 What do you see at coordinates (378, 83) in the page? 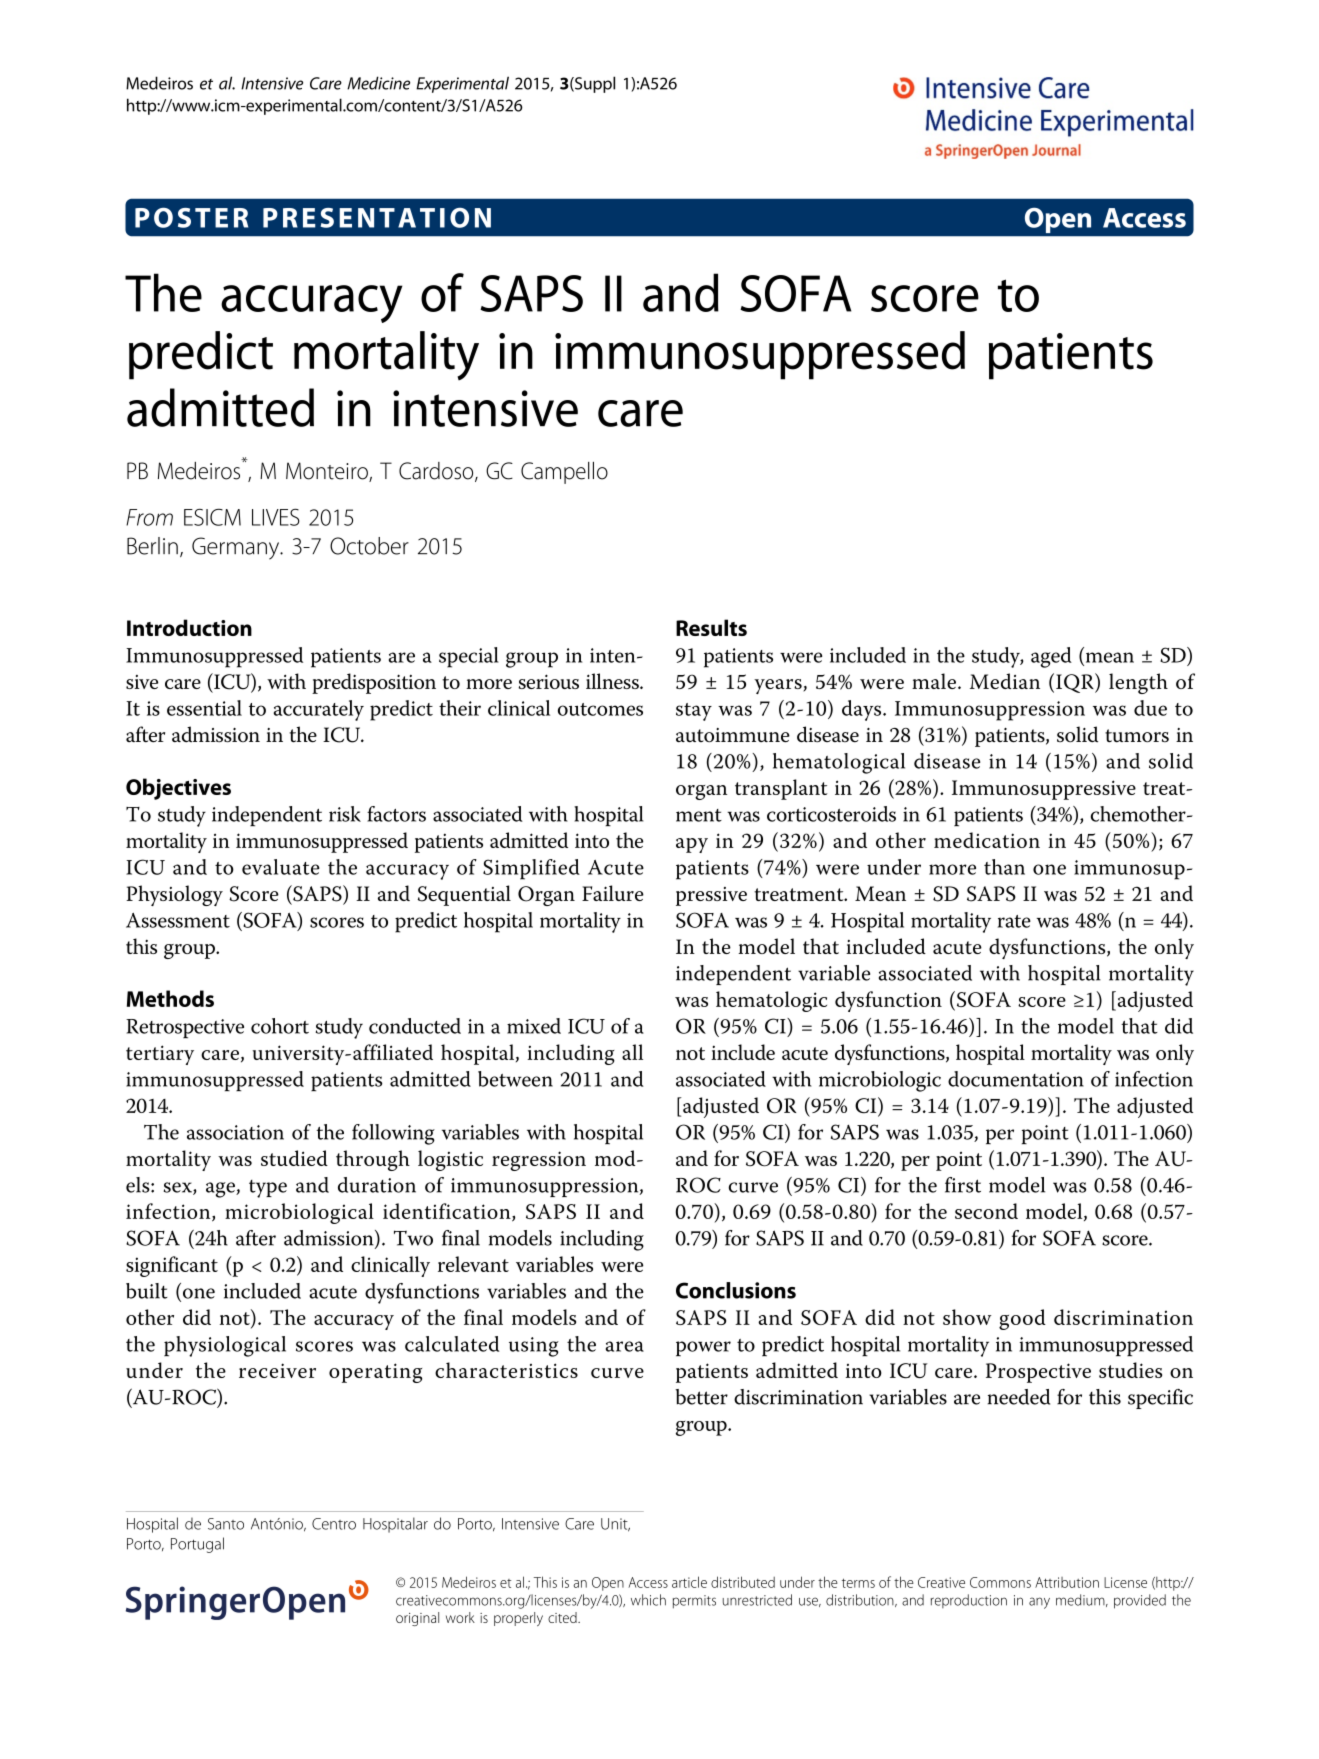
I see `Medicine` at bounding box center [378, 83].
